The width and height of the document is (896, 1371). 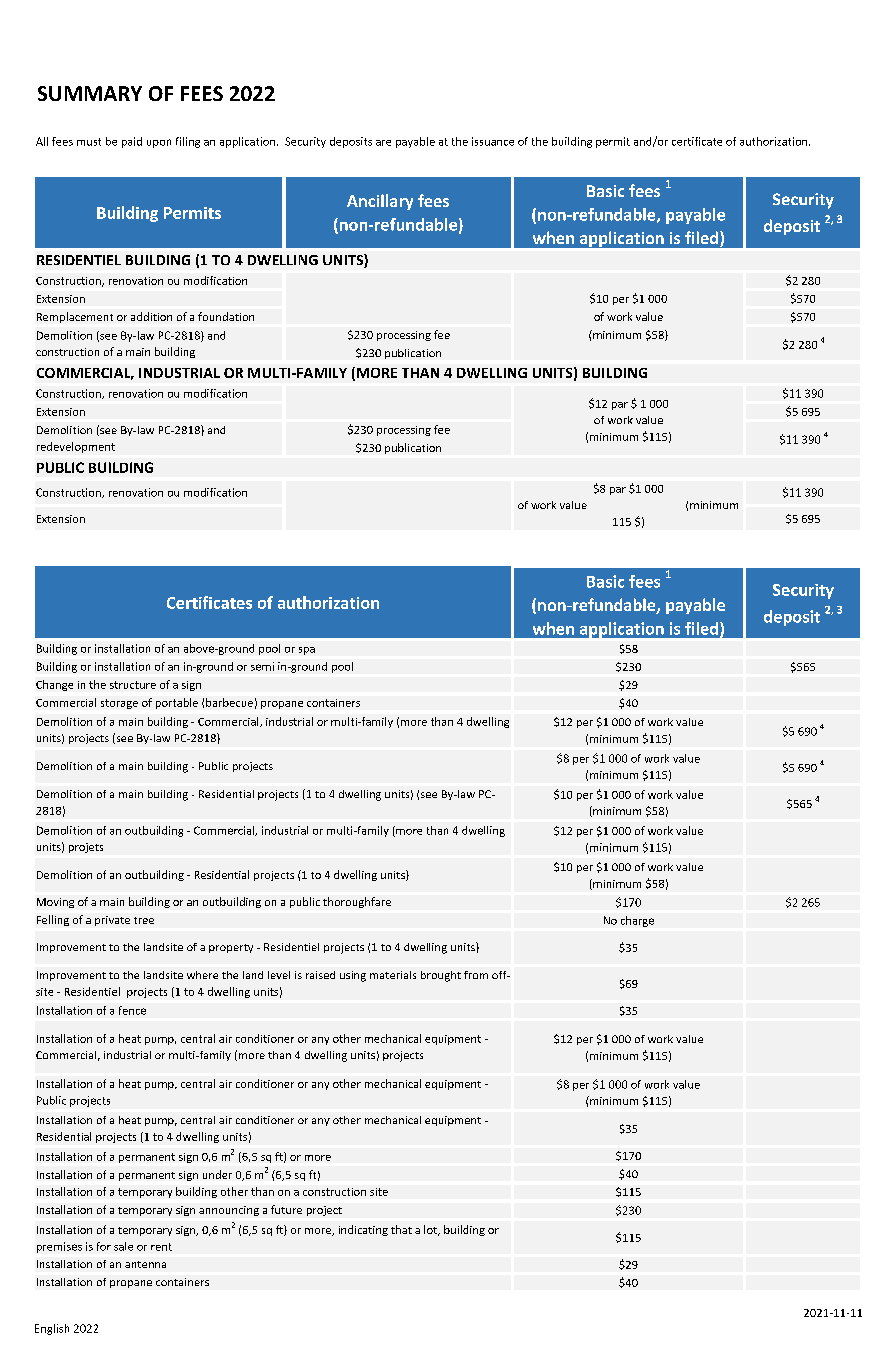 I want to click on Ancillary, so click(x=380, y=202).
